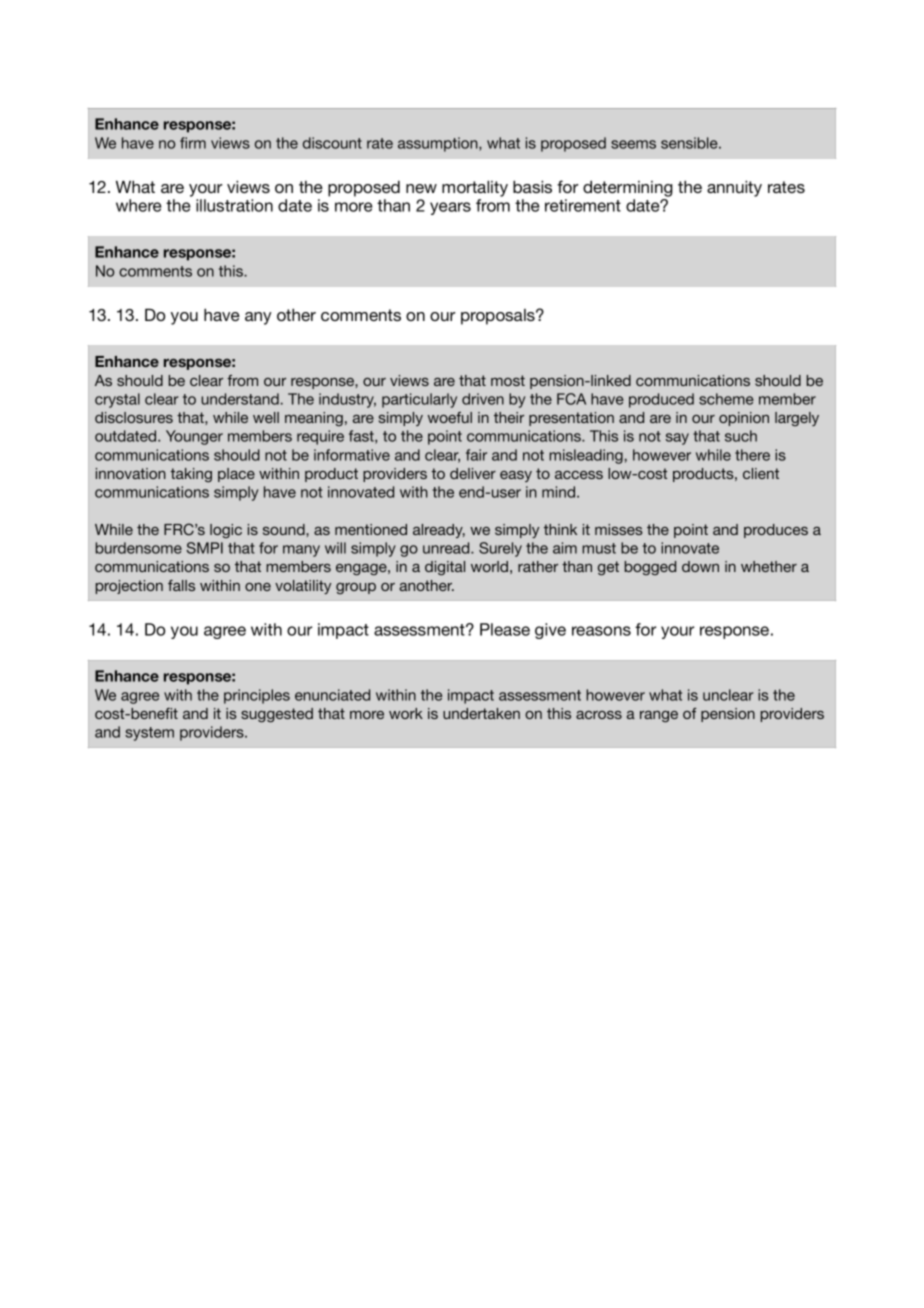 Image resolution: width=924 pixels, height=1308 pixels. What do you see at coordinates (700, 566) in the screenshot?
I see `down` at bounding box center [700, 566].
